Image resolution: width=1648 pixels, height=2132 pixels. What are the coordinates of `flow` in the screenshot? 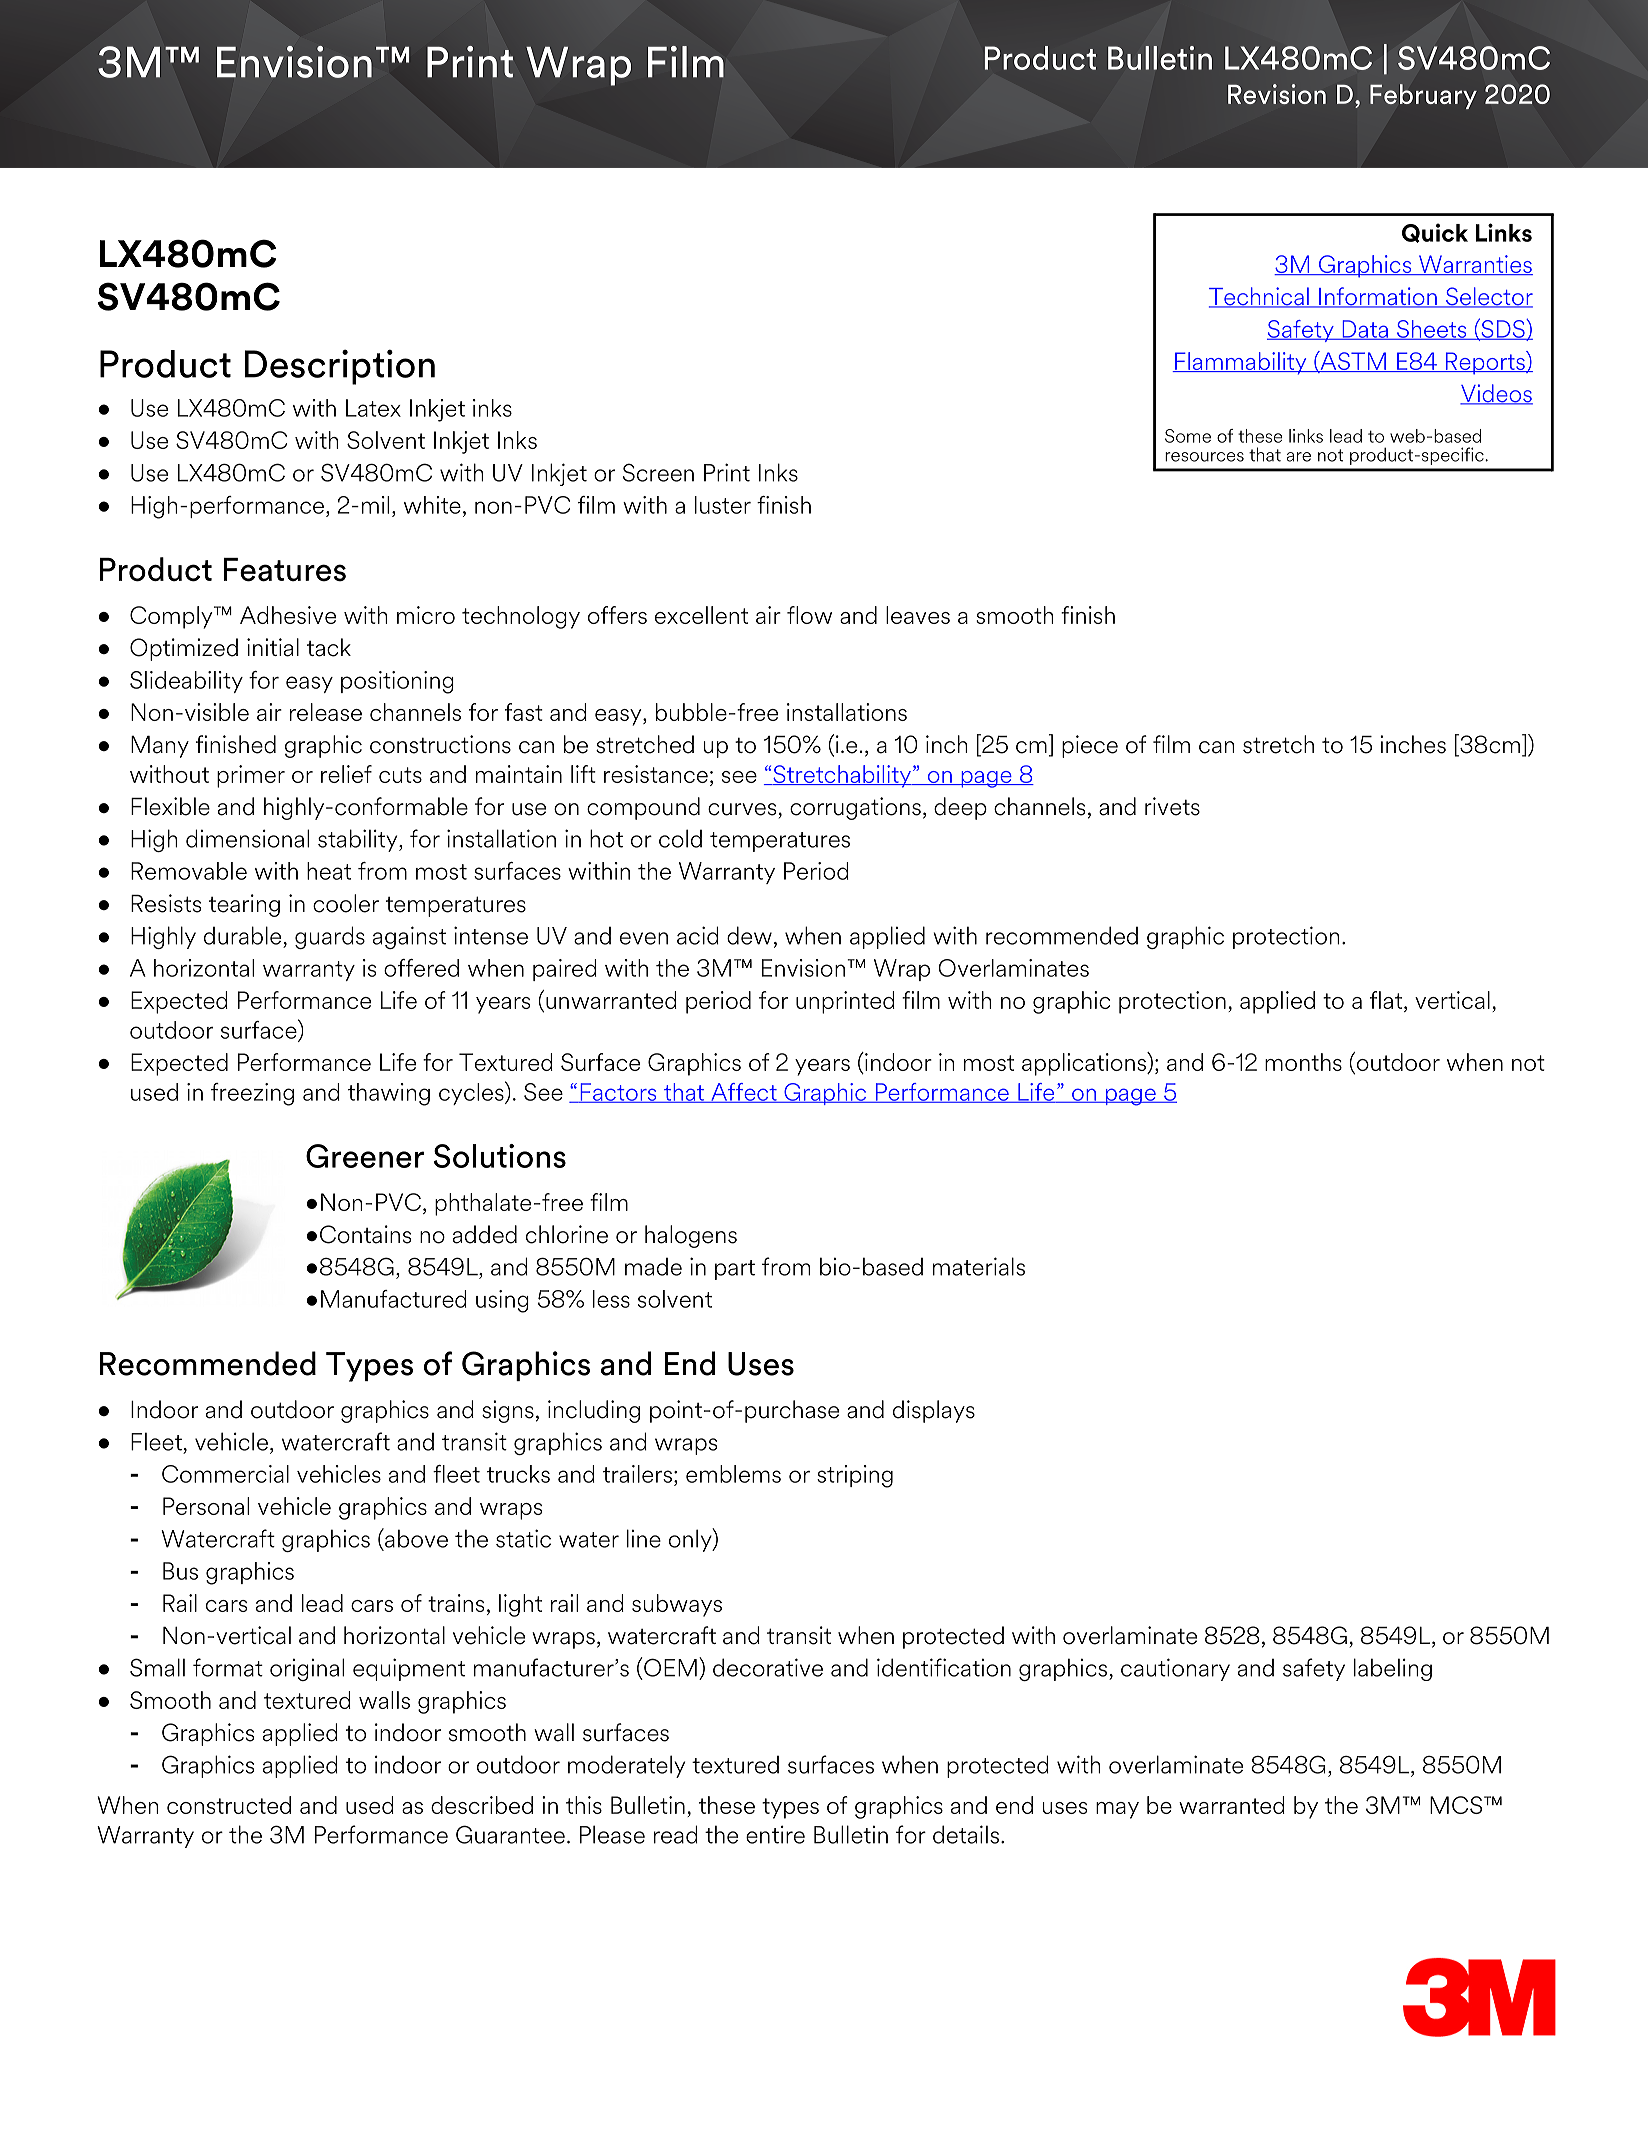 It's located at (809, 615).
